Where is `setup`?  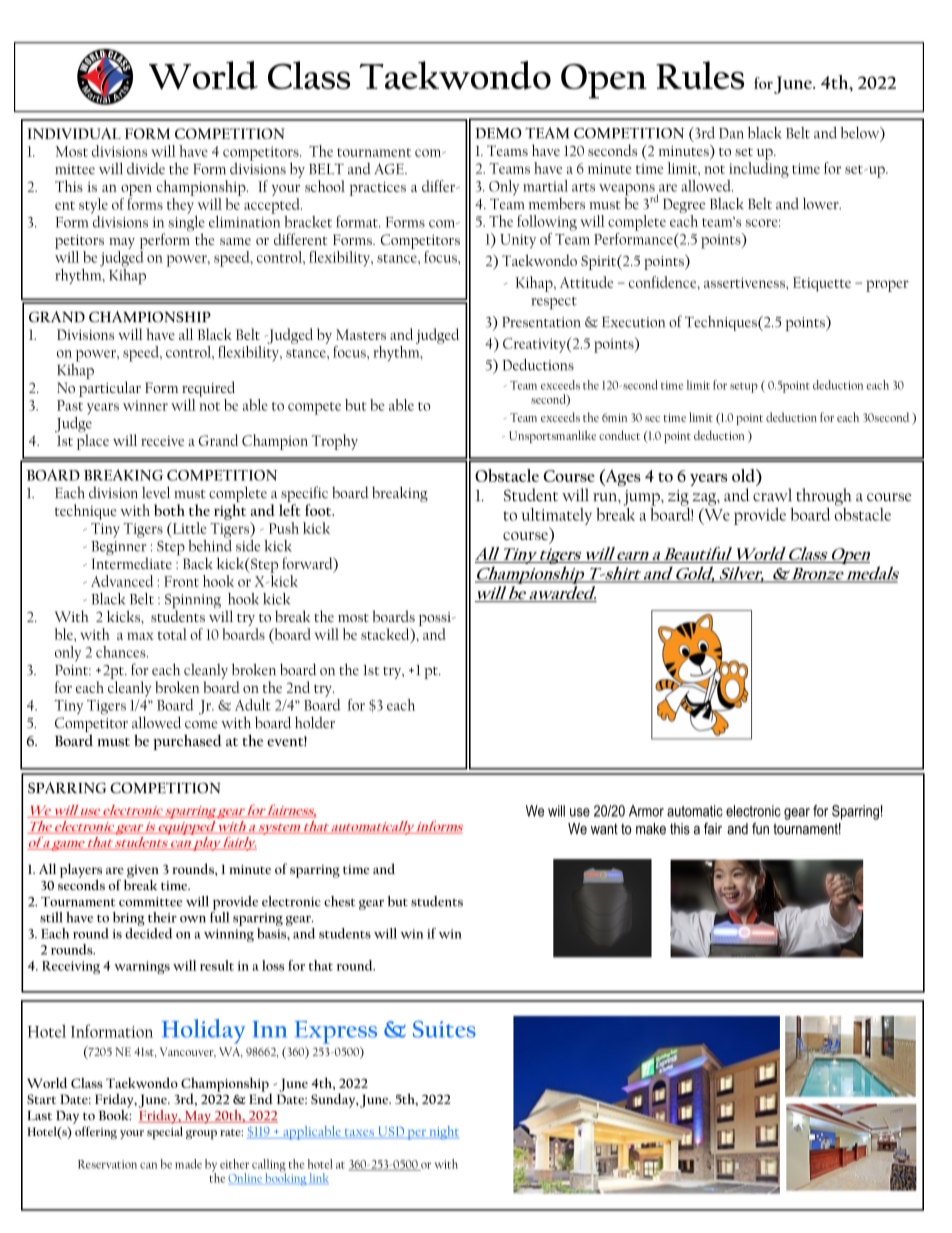 setup is located at coordinates (744, 388).
